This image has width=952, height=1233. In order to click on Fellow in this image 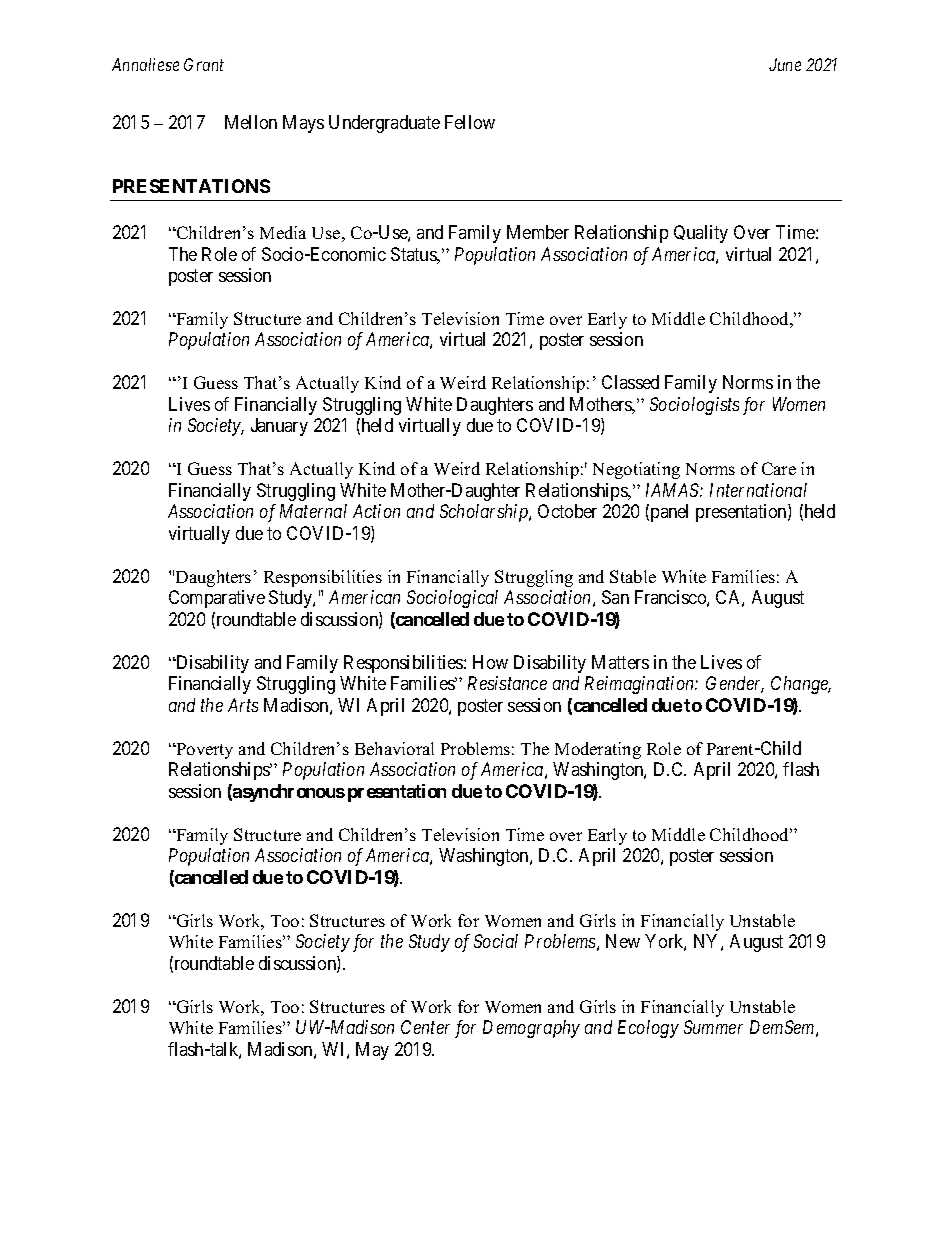, I will do `click(470, 122)`.
